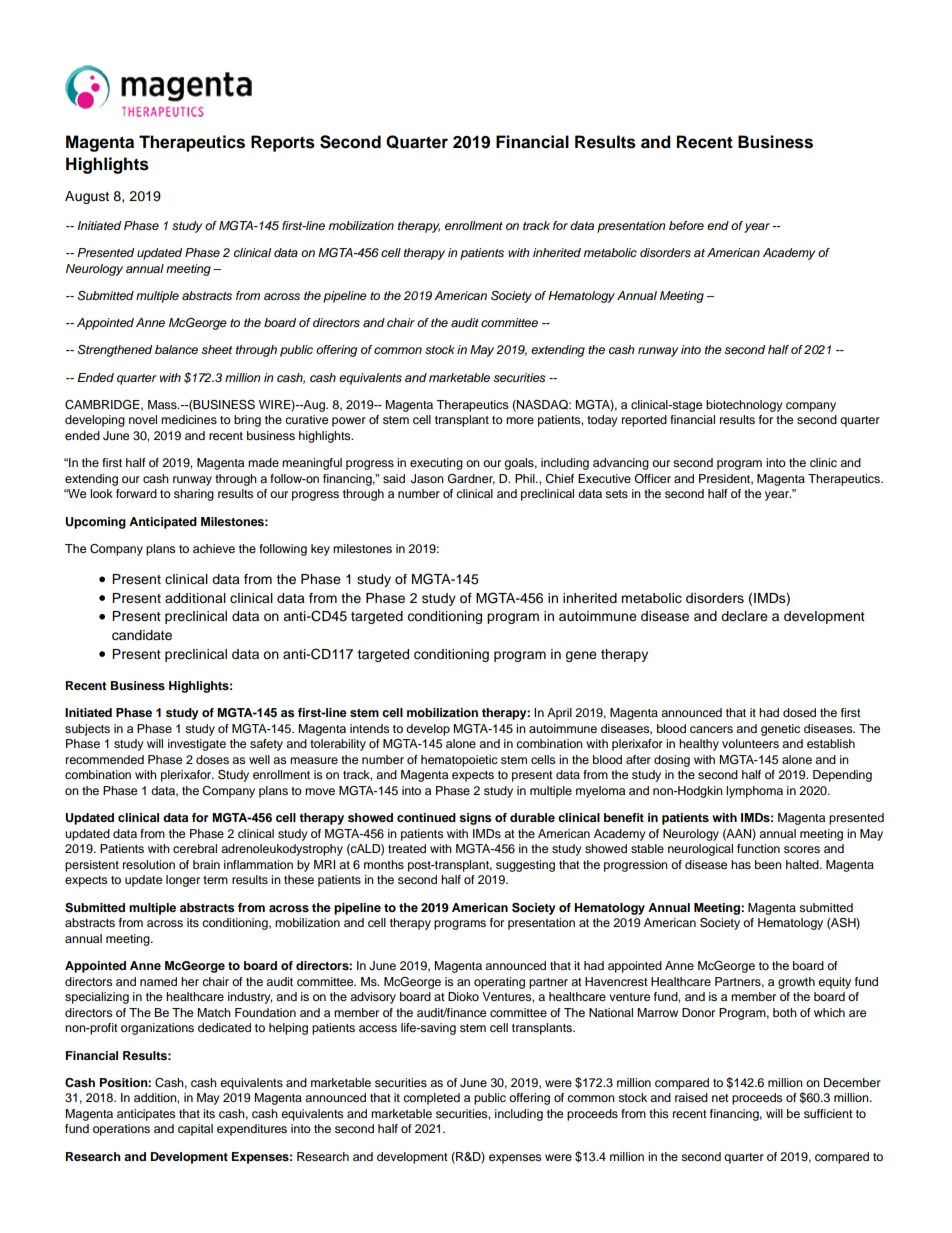 This page has height=1233, width=952. I want to click on biotechnology, so click(744, 406).
